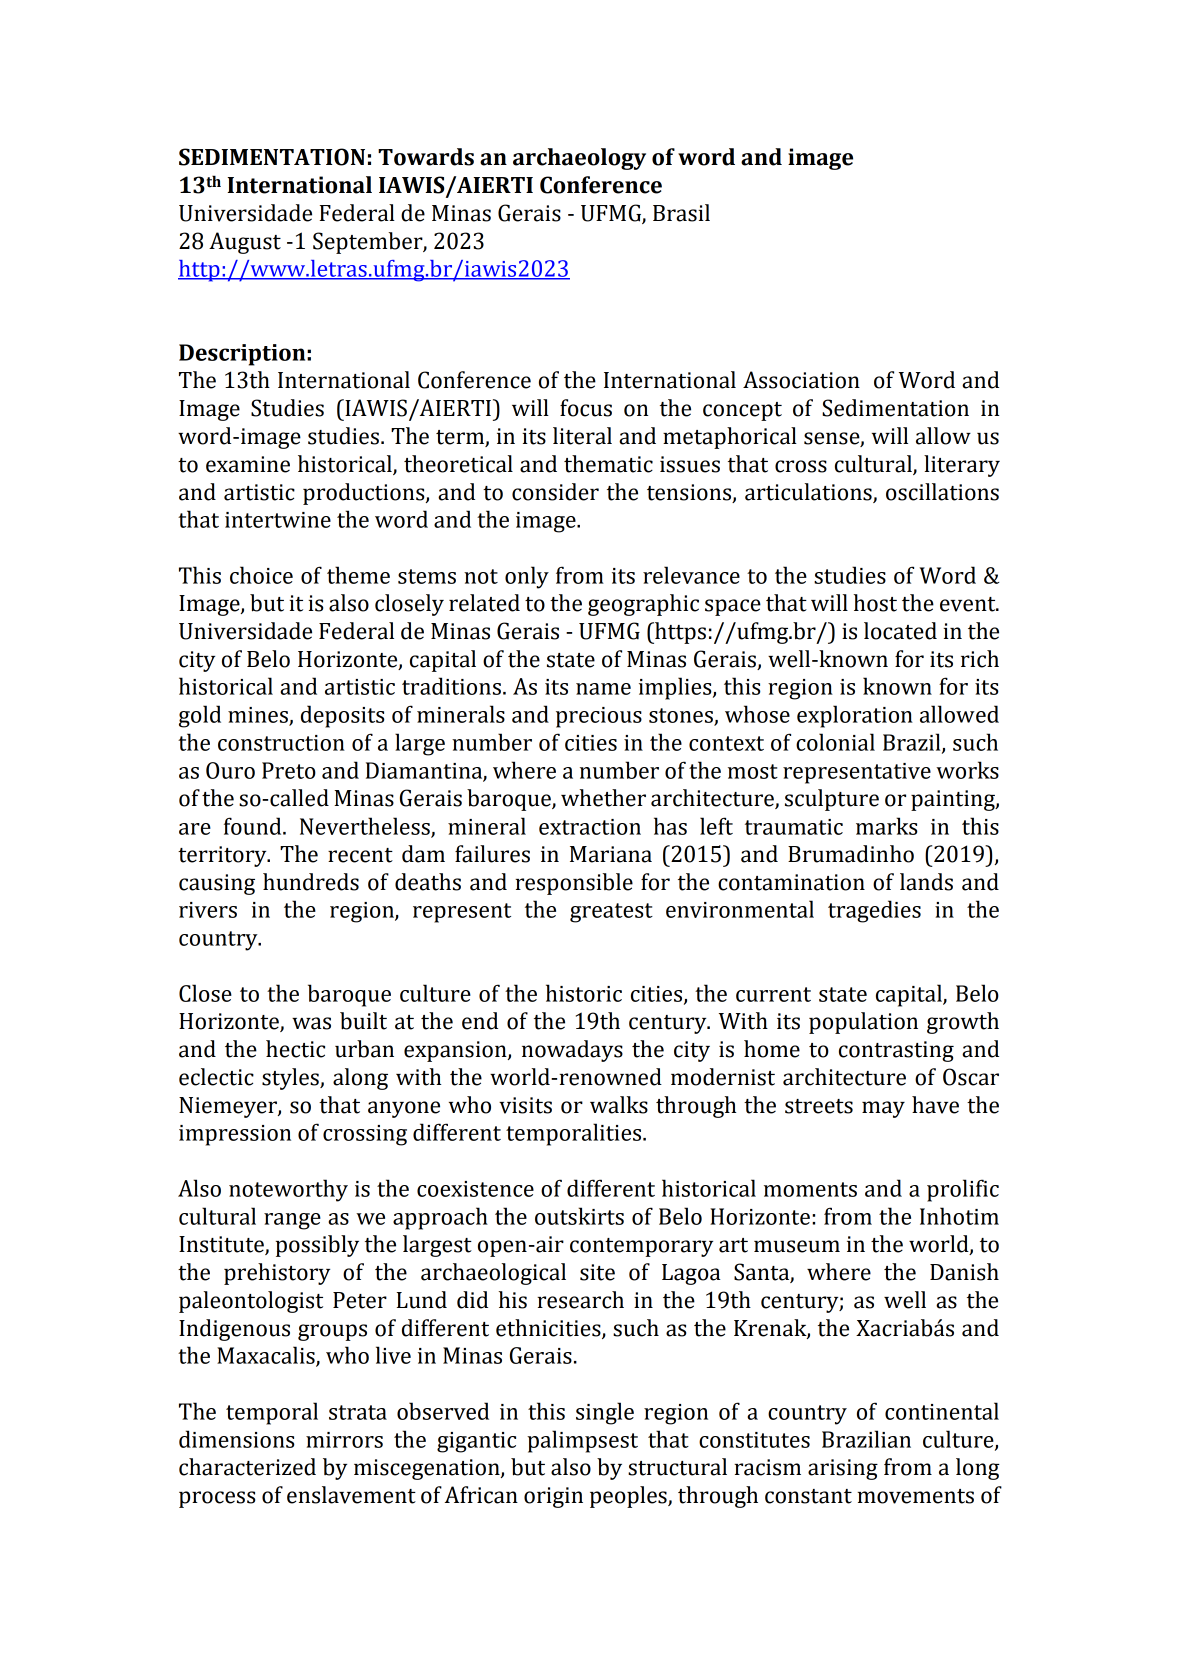 This screenshot has height=1668, width=1178. Describe the element at coordinates (295, 1049) in the screenshot. I see `hectic` at that location.
